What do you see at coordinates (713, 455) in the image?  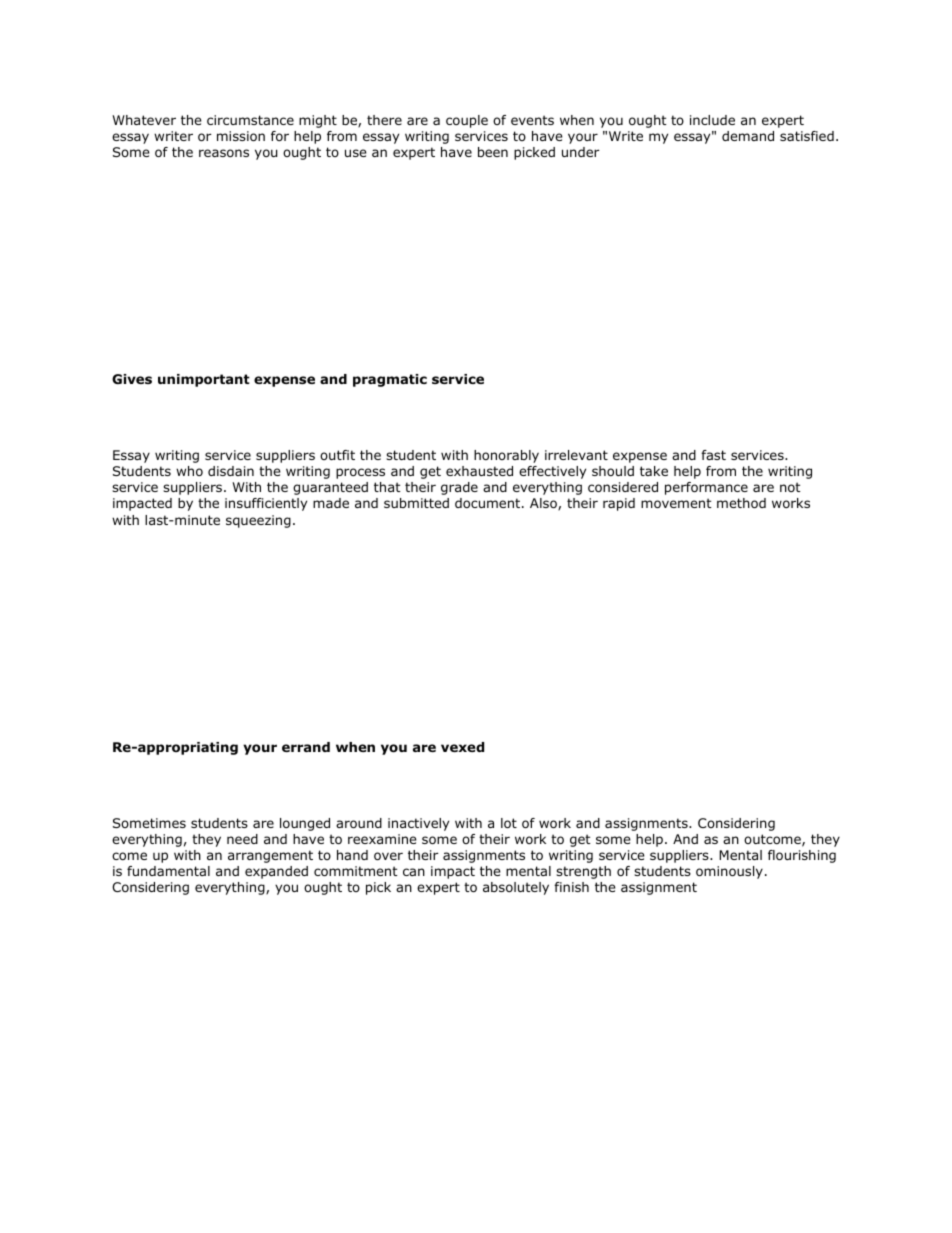 I see `fast` at bounding box center [713, 455].
